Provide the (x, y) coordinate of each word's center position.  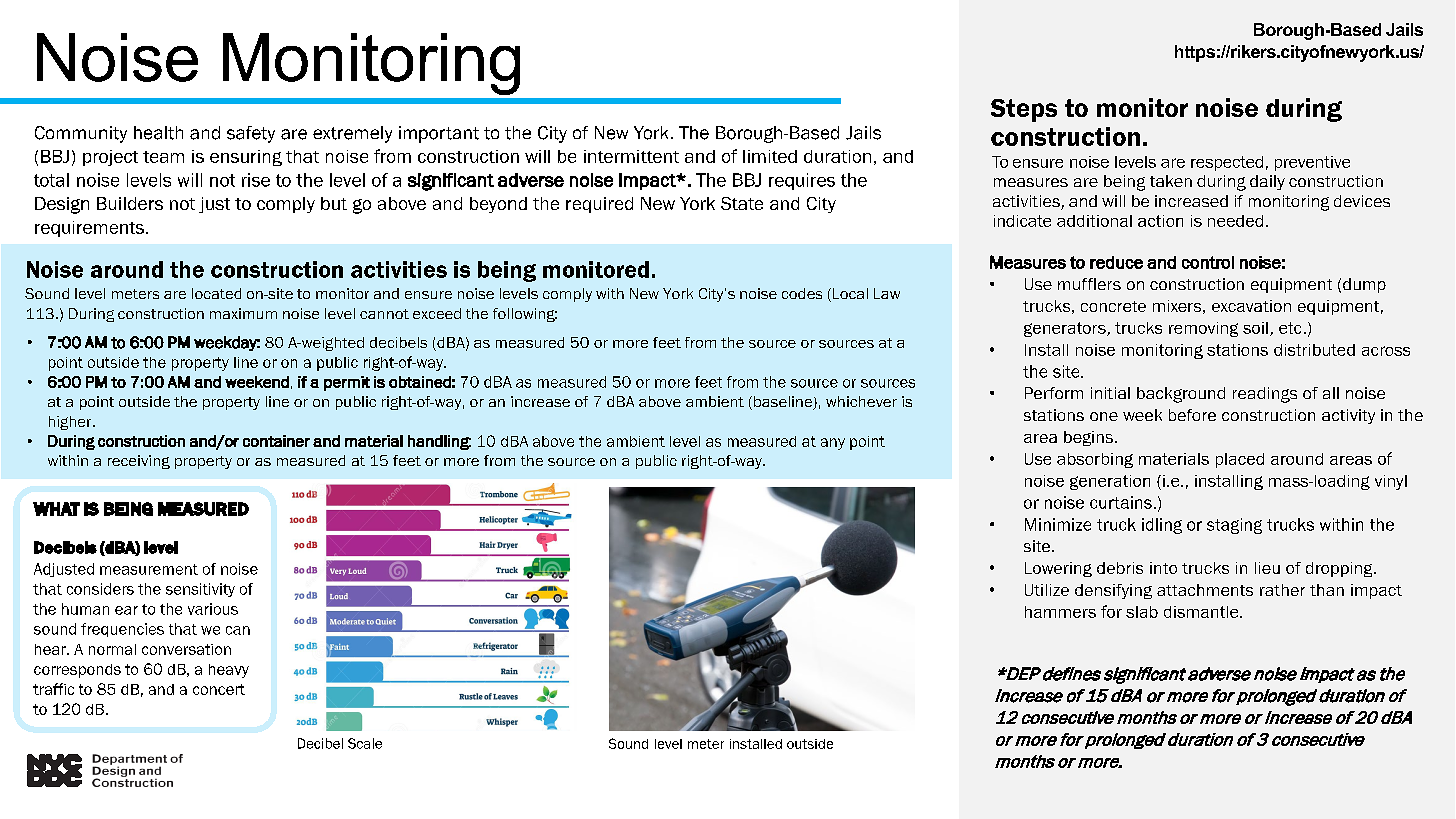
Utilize (1047, 590)
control (1208, 262)
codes (802, 293)
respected (1227, 163)
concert (219, 689)
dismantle (1202, 612)
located (216, 293)
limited (770, 156)
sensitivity (200, 590)
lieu (1267, 568)
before (1192, 415)
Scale (365, 743)
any (833, 444)
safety (251, 134)
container (276, 441)
